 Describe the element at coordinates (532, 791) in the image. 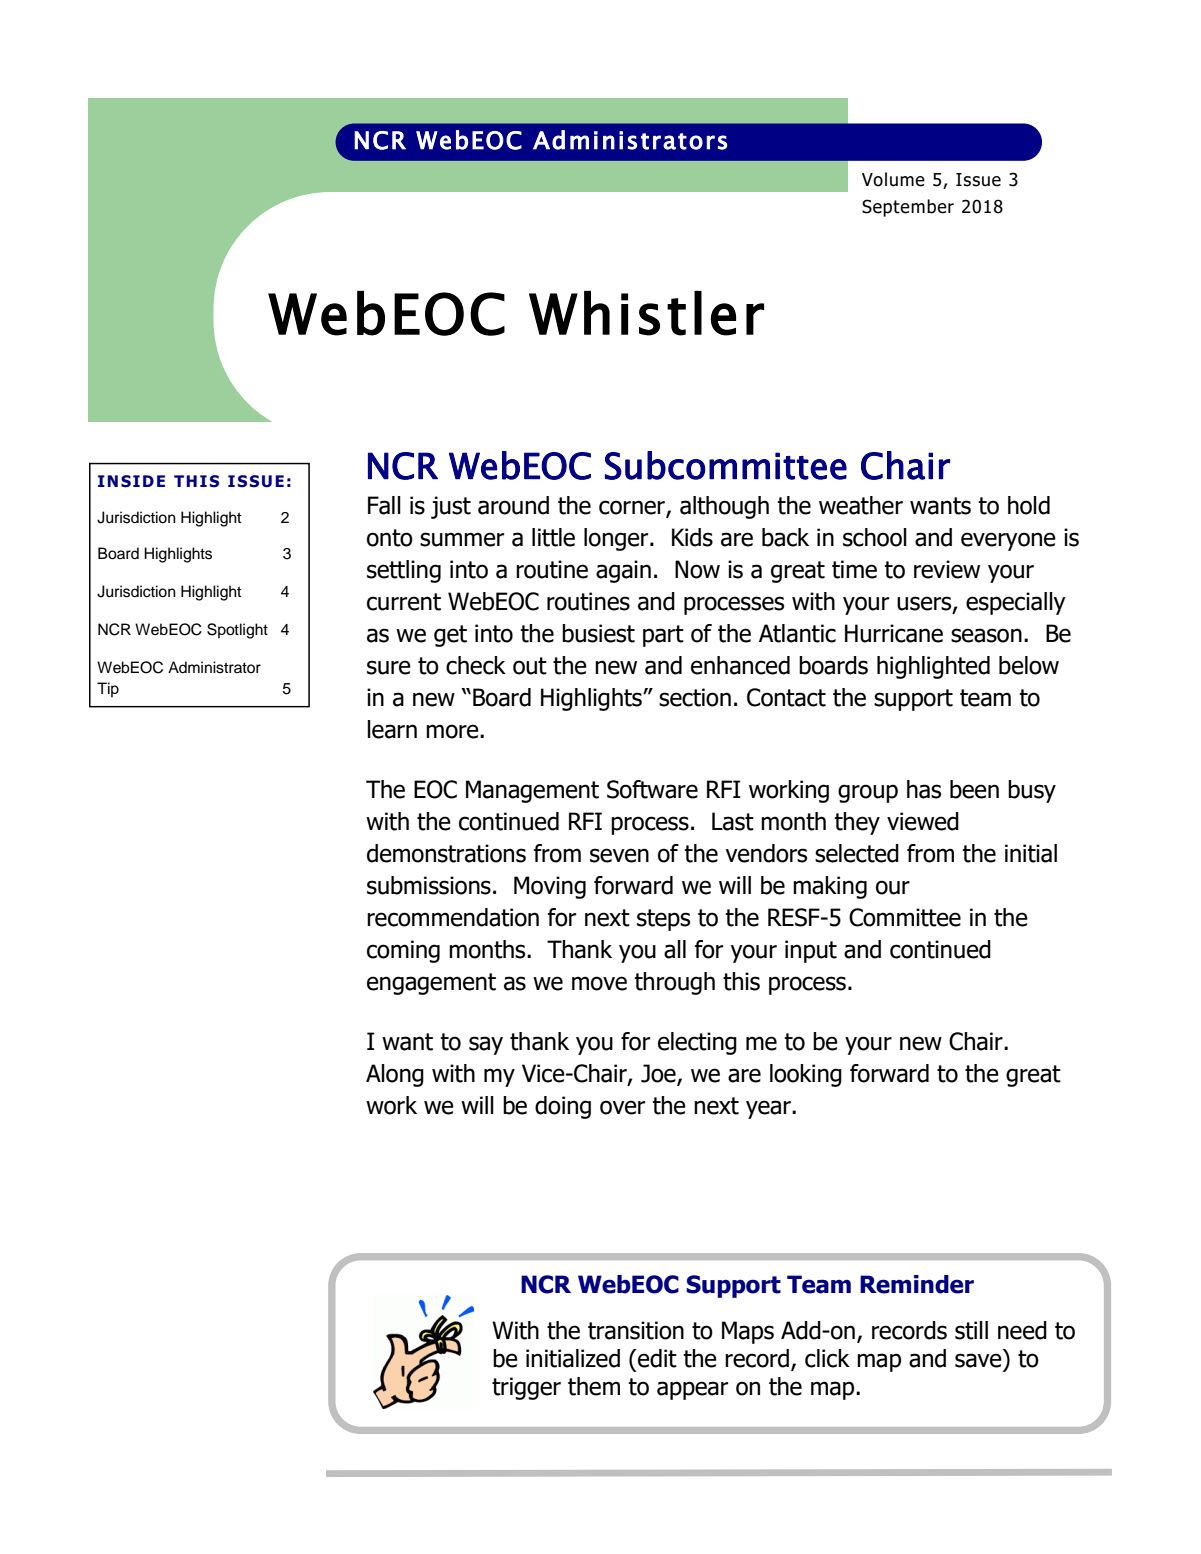

I see `Management` at that location.
